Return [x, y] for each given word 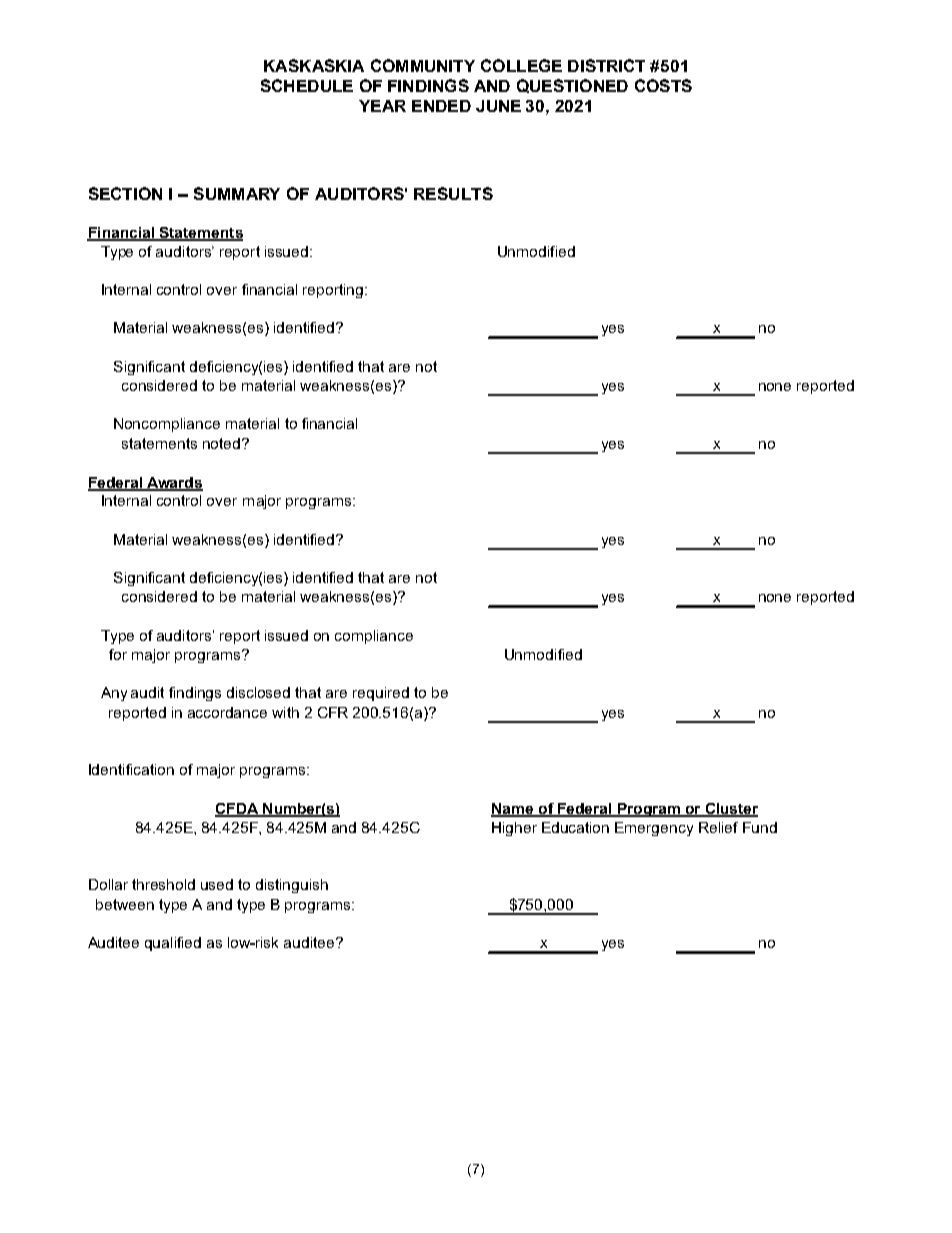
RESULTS [453, 193]
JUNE [498, 106]
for [118, 654]
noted [223, 443]
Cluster [730, 809]
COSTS [663, 85]
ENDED [441, 106]
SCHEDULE [307, 85]
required [381, 694]
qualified [173, 944]
